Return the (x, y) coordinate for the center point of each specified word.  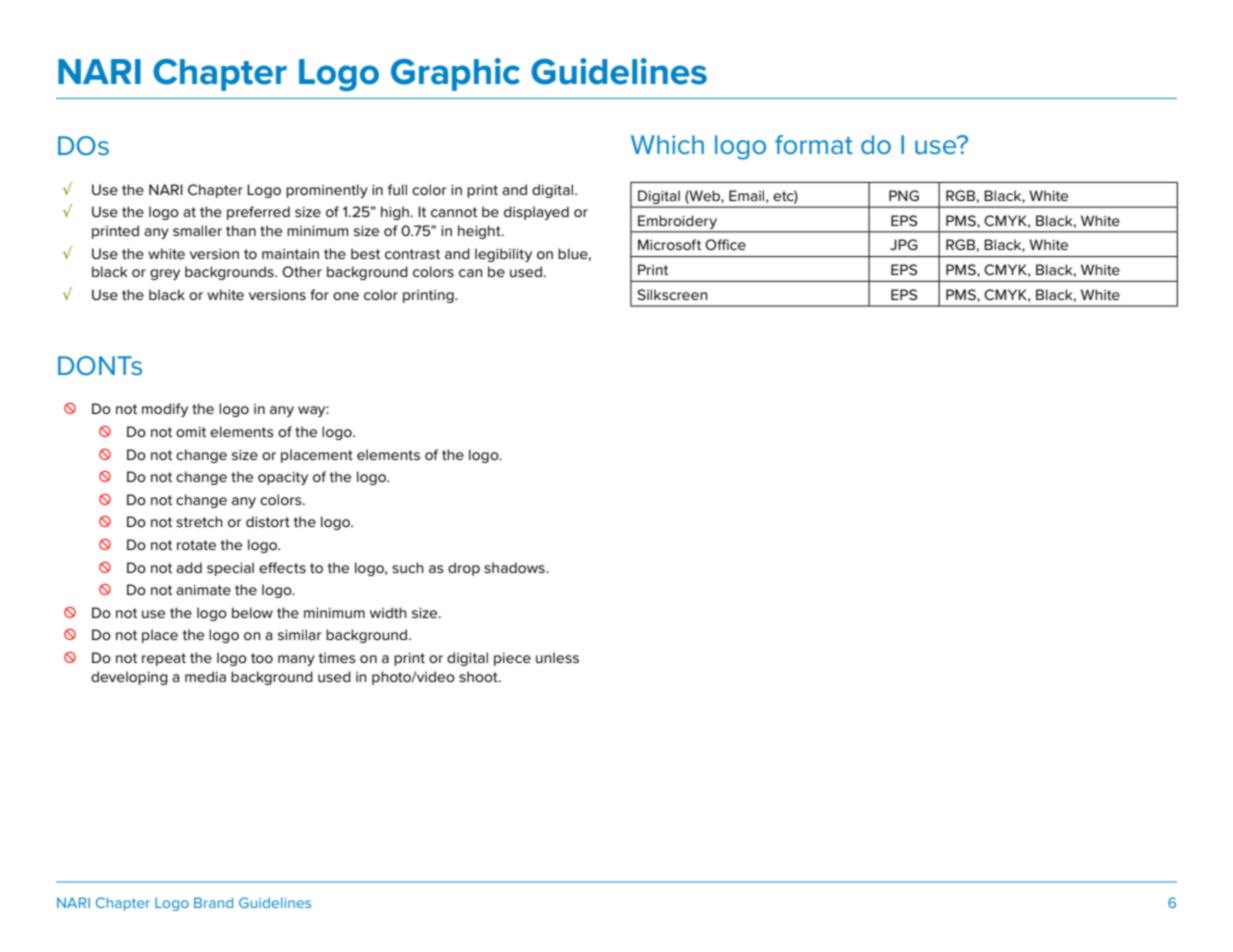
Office (725, 244)
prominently (327, 191)
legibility (503, 255)
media (205, 676)
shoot (479, 676)
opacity (283, 478)
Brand (213, 902)
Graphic (455, 74)
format (814, 144)
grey (165, 274)
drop (464, 569)
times (337, 658)
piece (512, 659)
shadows (515, 567)
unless (557, 657)
